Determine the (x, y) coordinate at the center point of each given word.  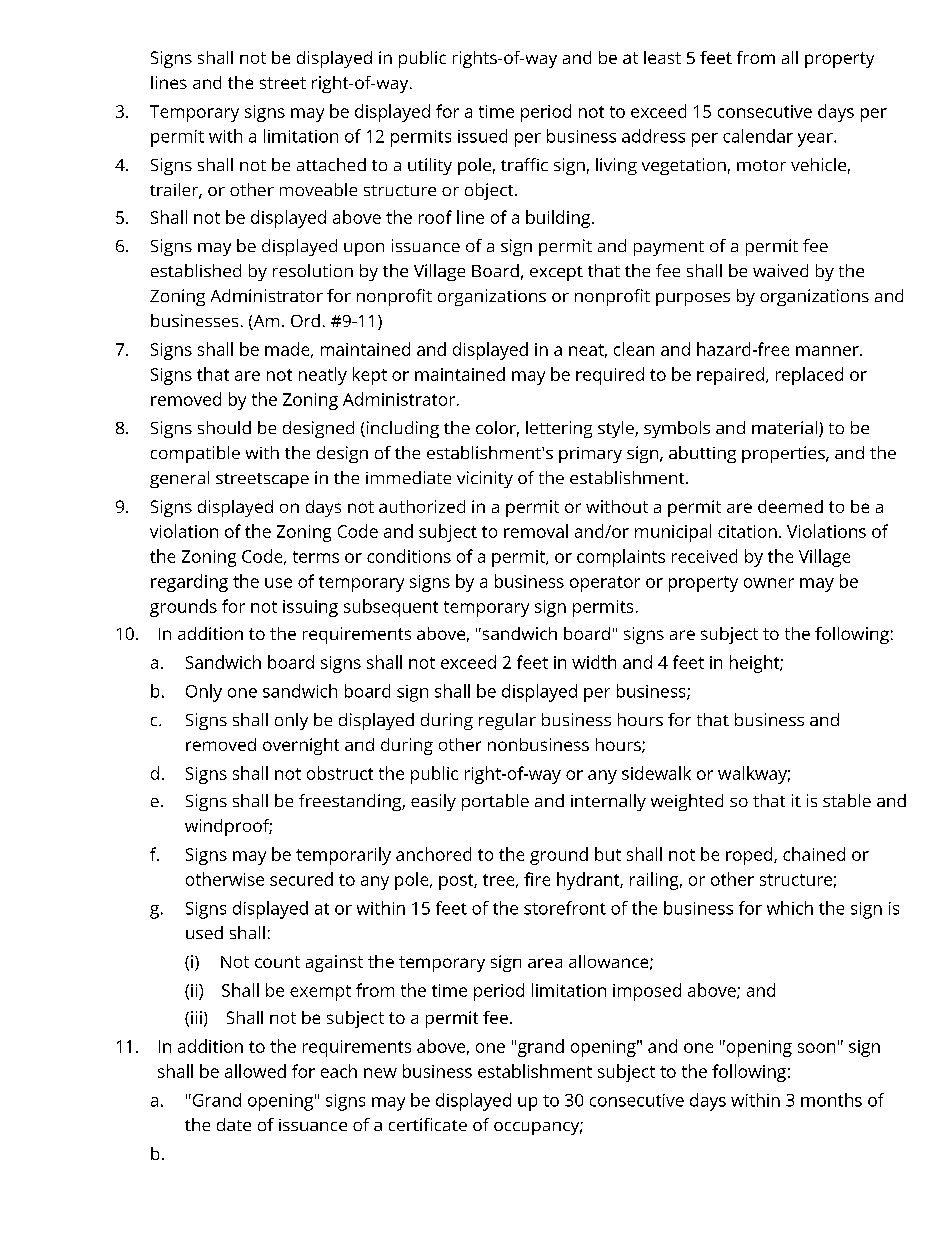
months (831, 1100)
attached (331, 164)
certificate (428, 1124)
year (816, 140)
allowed (255, 1071)
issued (482, 136)
